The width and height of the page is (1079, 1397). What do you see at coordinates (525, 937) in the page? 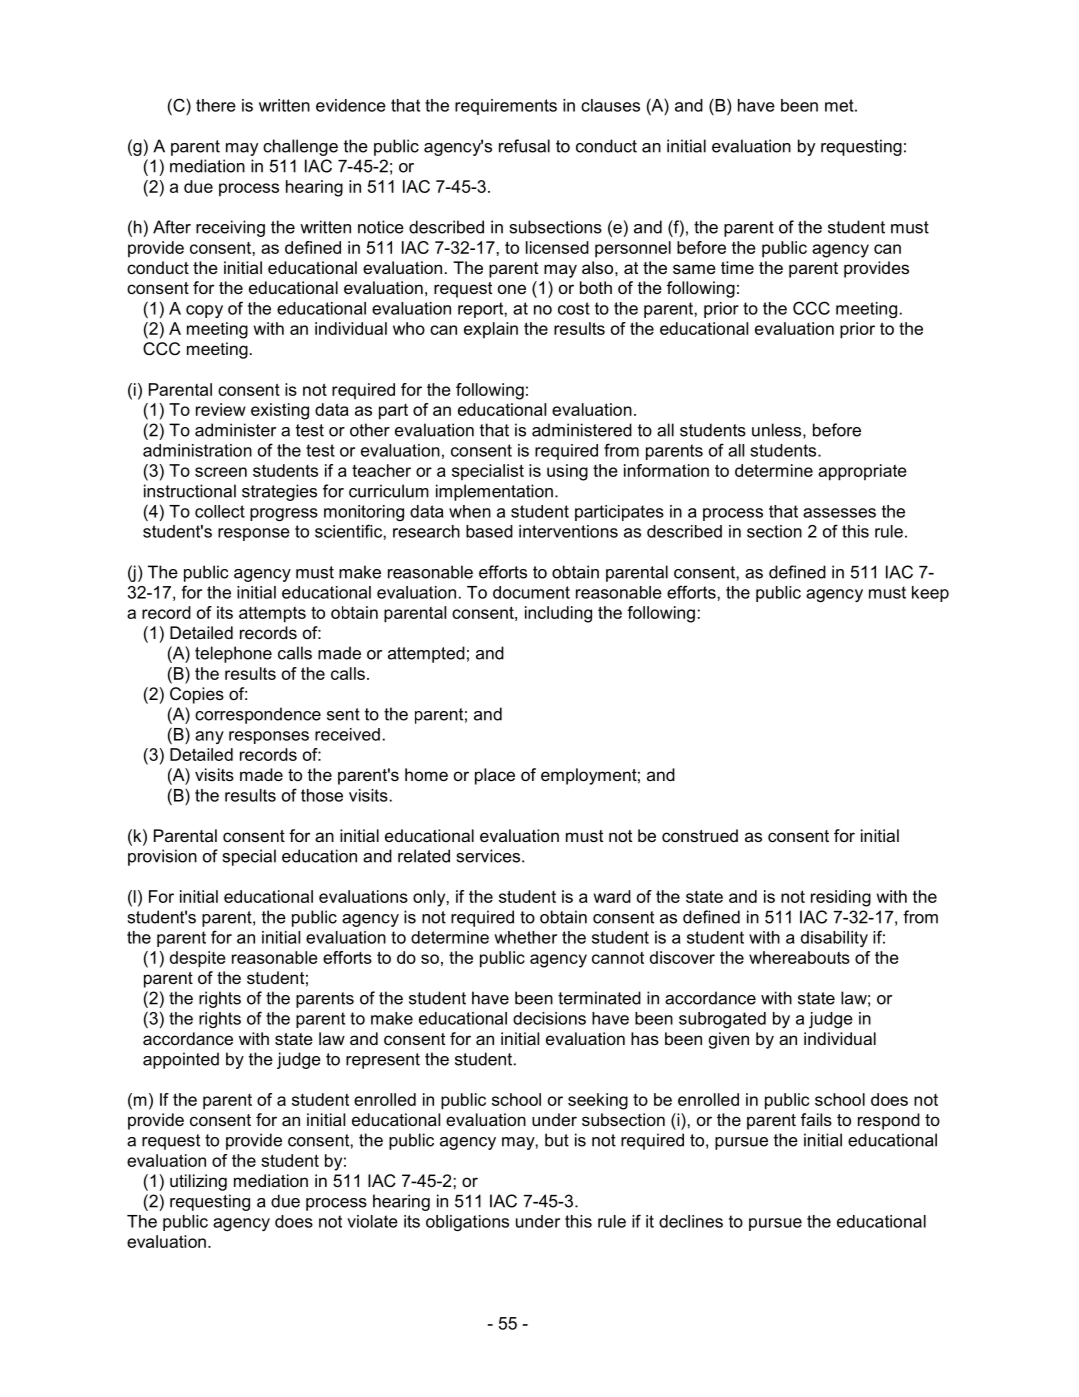
I see `whether` at bounding box center [525, 937].
